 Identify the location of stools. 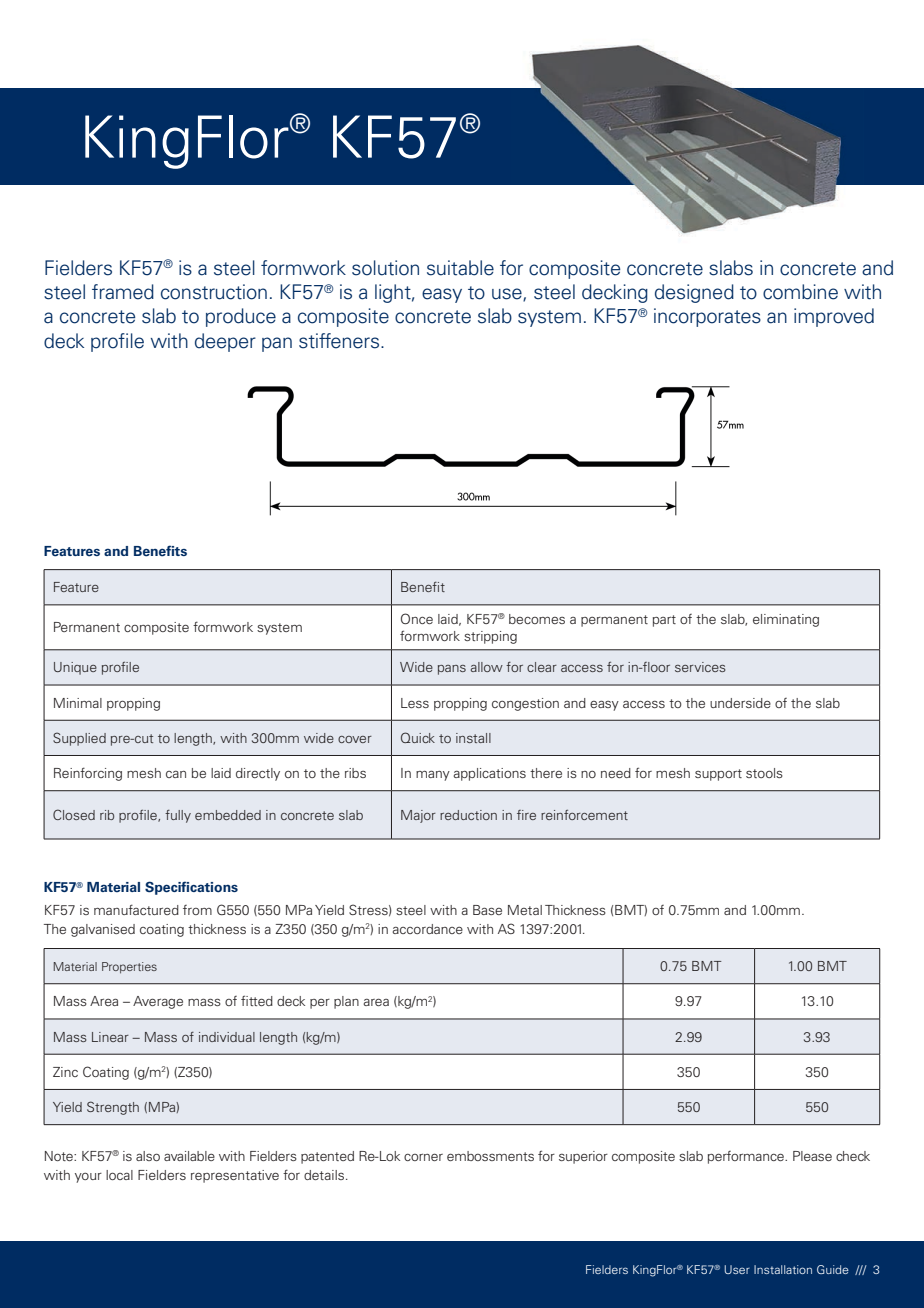
(764, 773).
